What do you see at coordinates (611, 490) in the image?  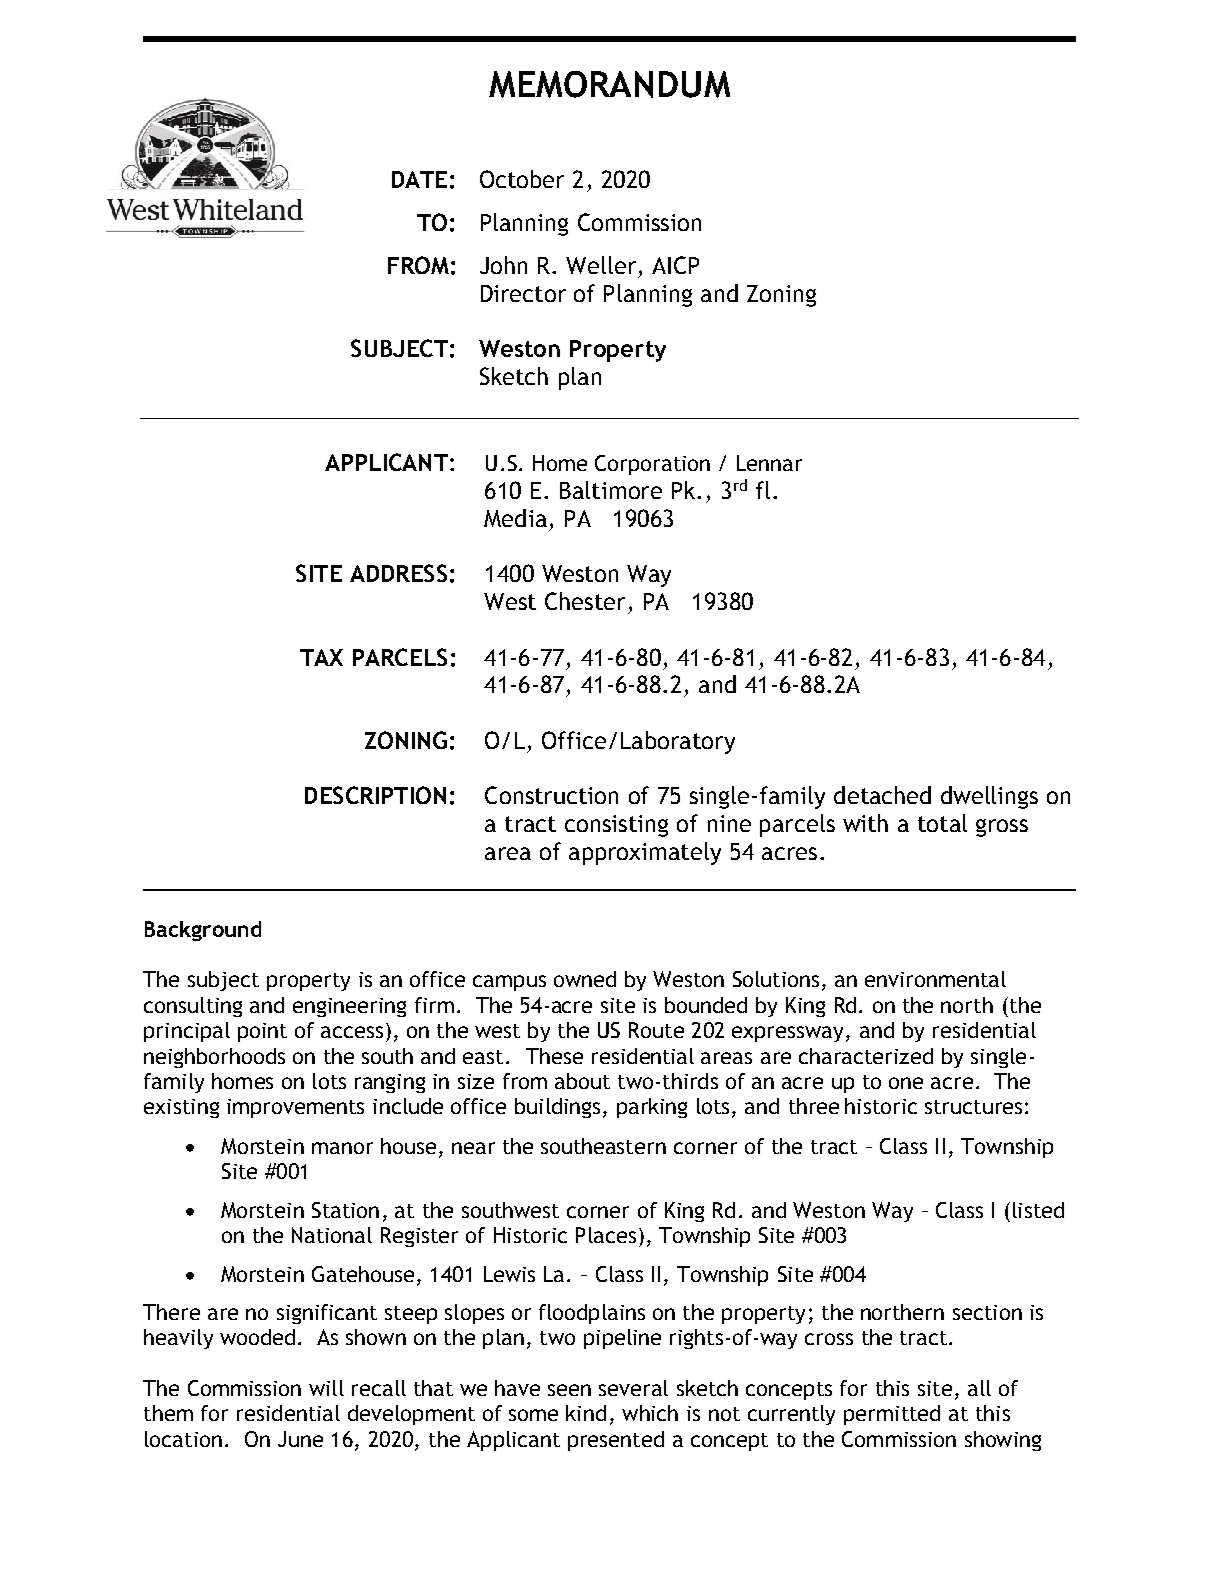 I see `Baltimore` at bounding box center [611, 490].
